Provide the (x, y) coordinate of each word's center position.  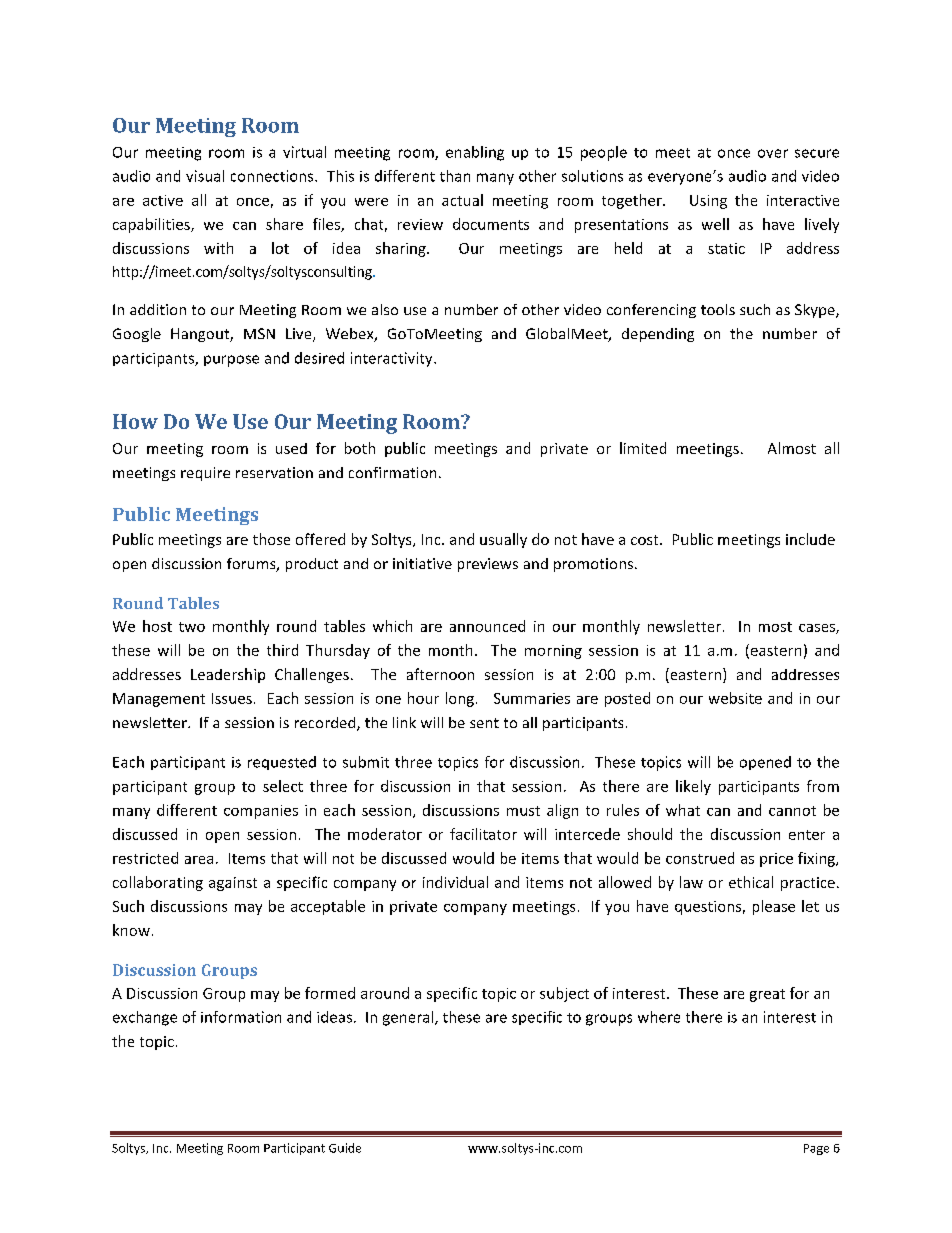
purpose (231, 361)
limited (643, 448)
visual (205, 176)
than (455, 176)
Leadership (228, 675)
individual (455, 882)
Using (708, 202)
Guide (345, 1148)
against (233, 884)
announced (487, 626)
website (735, 698)
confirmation (392, 472)
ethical (751, 882)
